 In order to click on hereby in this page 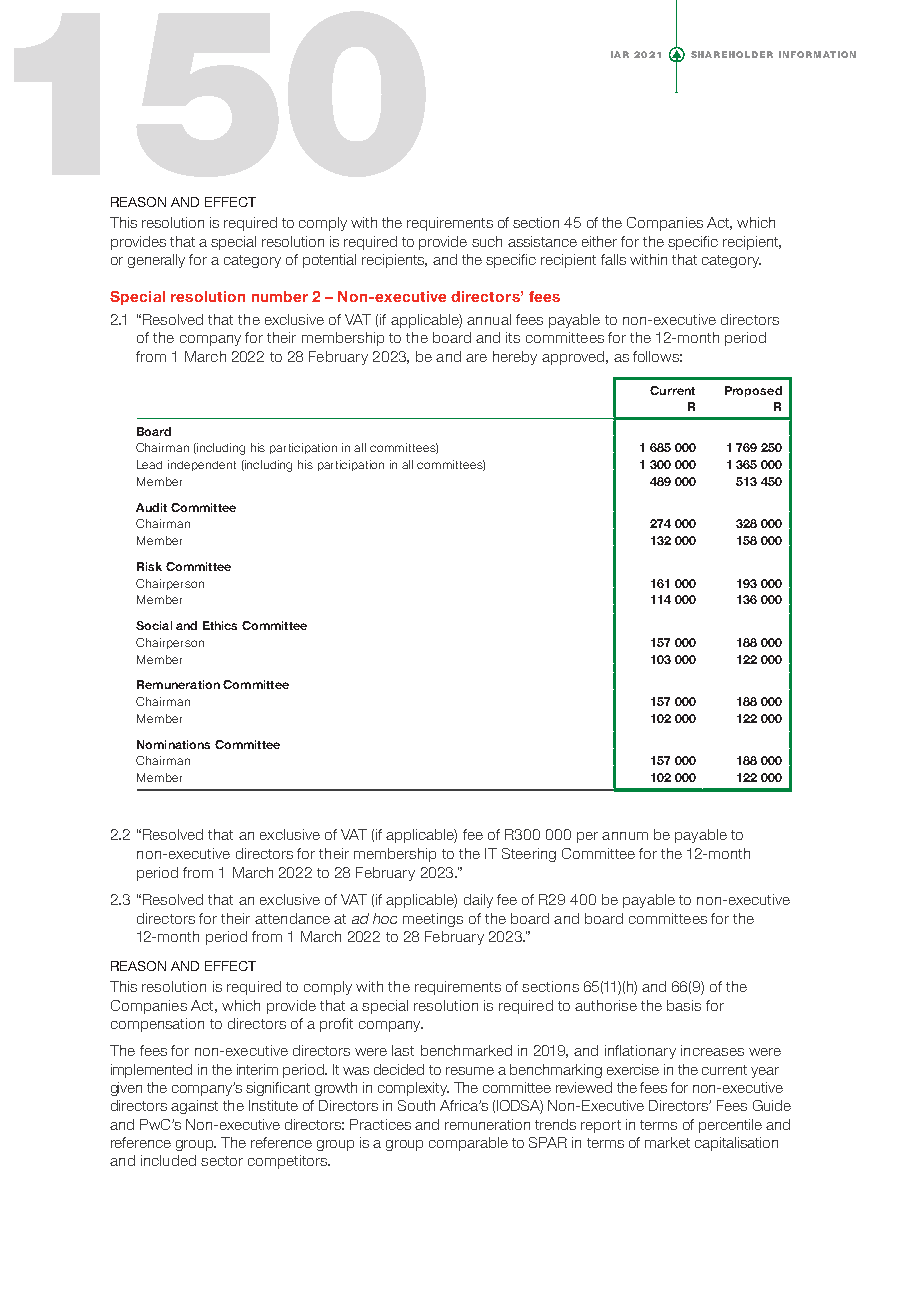, I will do `click(515, 358)`.
